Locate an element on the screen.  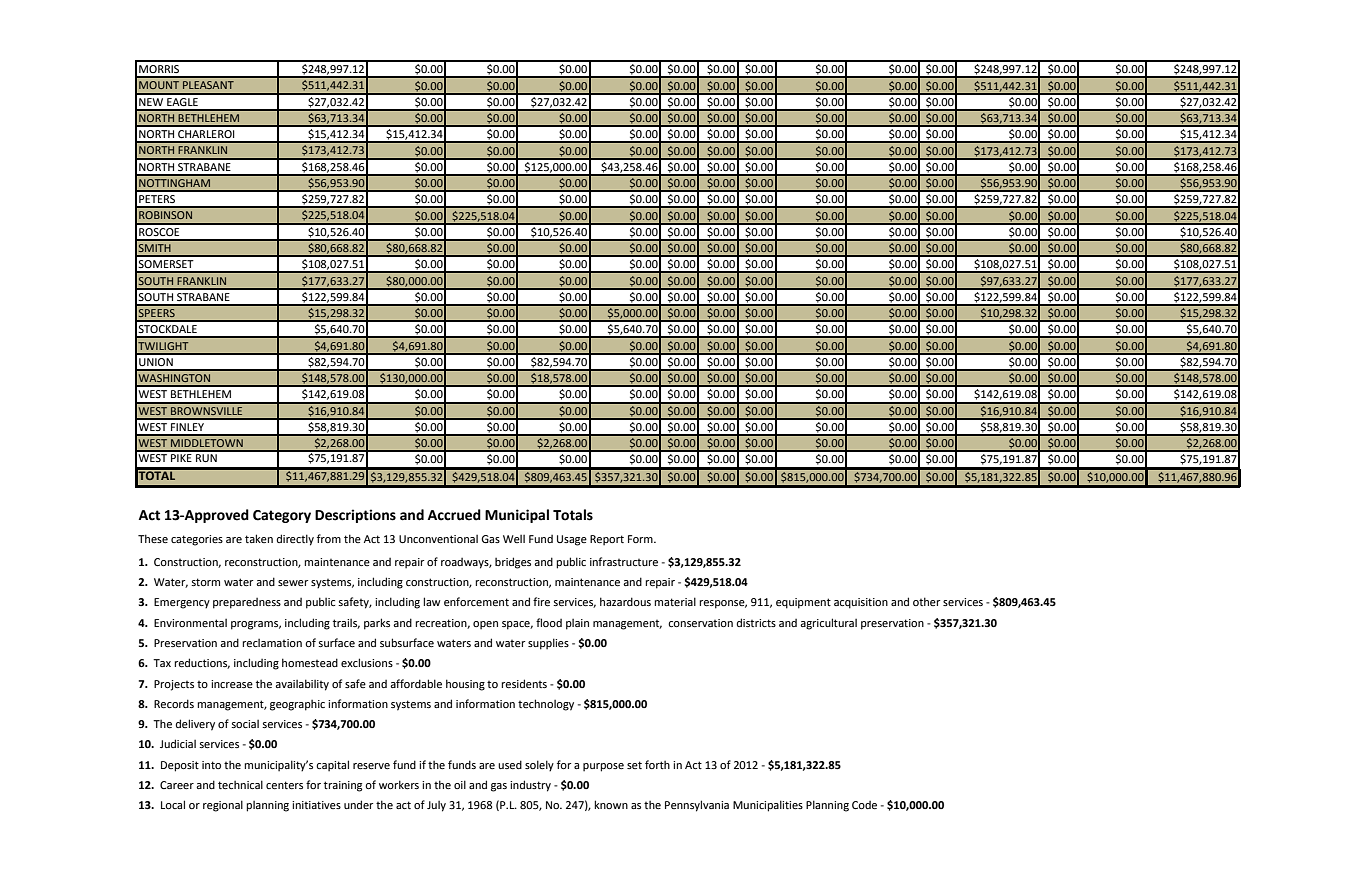
Category is located at coordinates (282, 516).
